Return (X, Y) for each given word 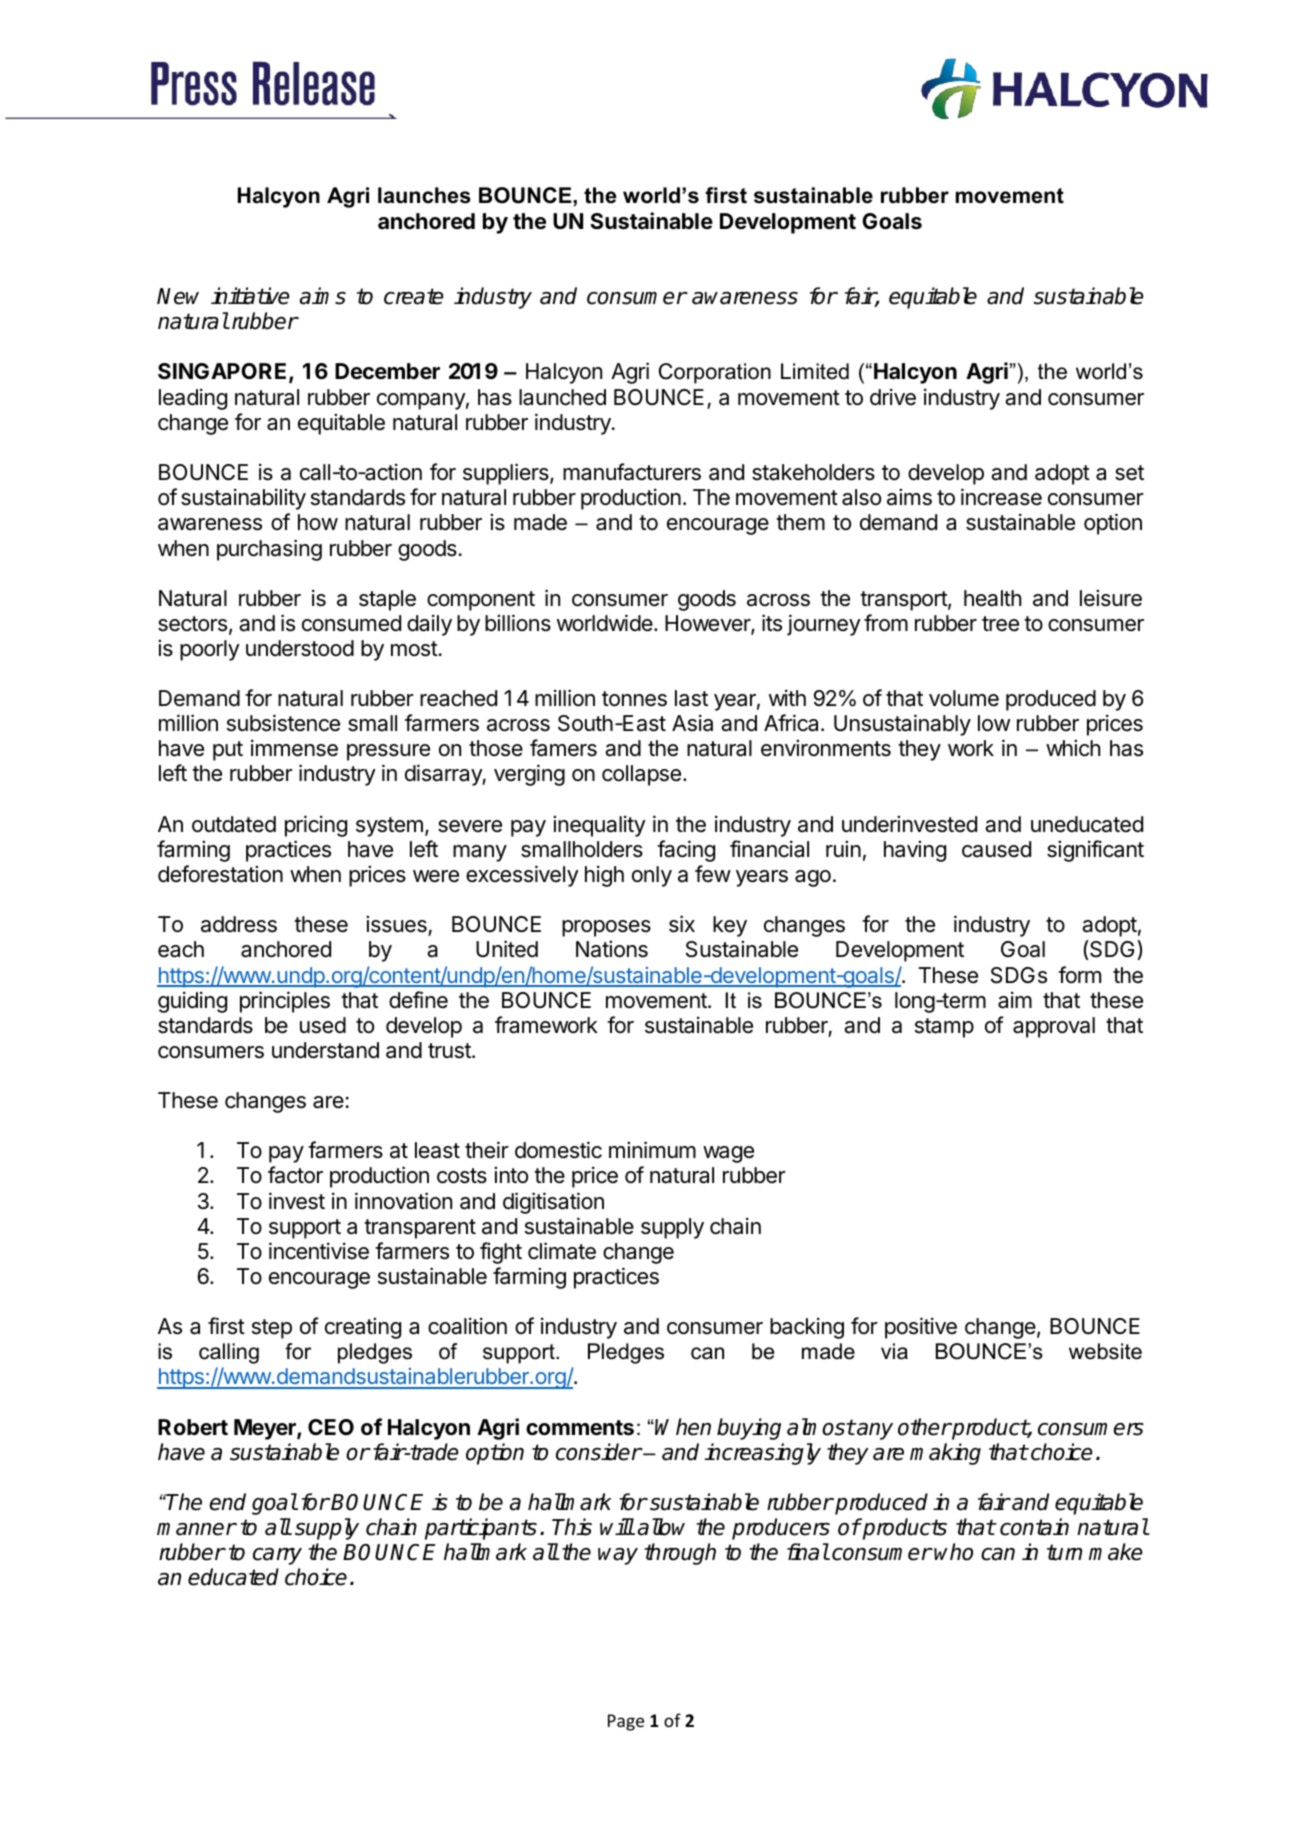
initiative (250, 296)
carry (277, 1556)
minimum (652, 1149)
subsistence (283, 723)
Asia (692, 723)
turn (1064, 1552)
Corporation (715, 373)
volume (964, 698)
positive (921, 1328)
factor (295, 1175)
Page (626, 1722)
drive (893, 397)
